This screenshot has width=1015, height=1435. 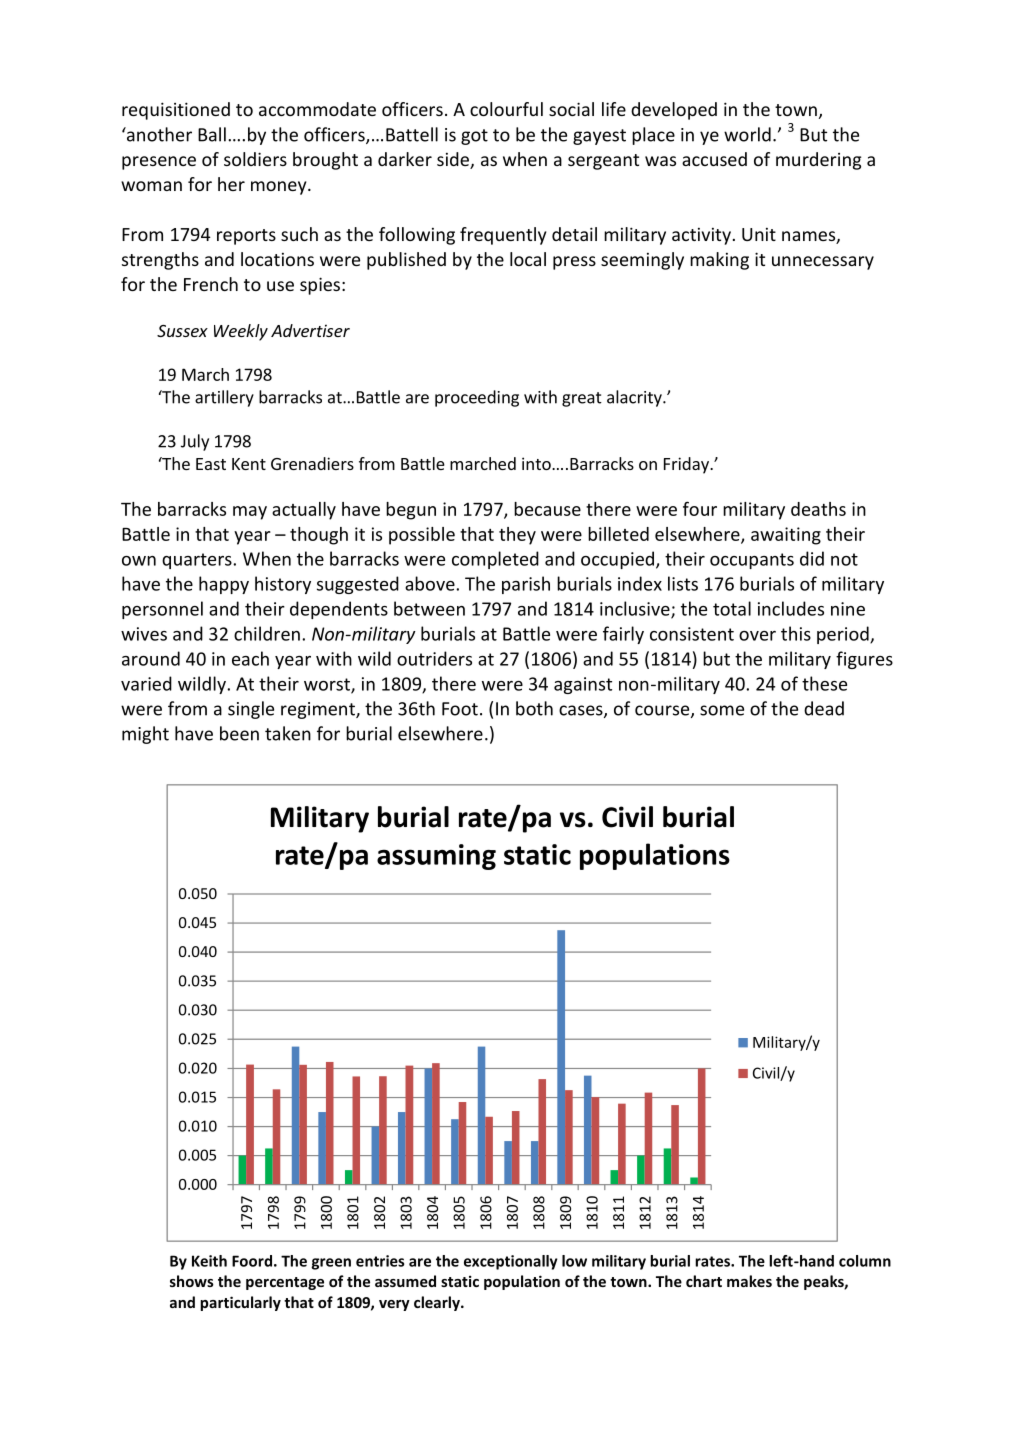 I want to click on Keith, so click(x=209, y=1261).
